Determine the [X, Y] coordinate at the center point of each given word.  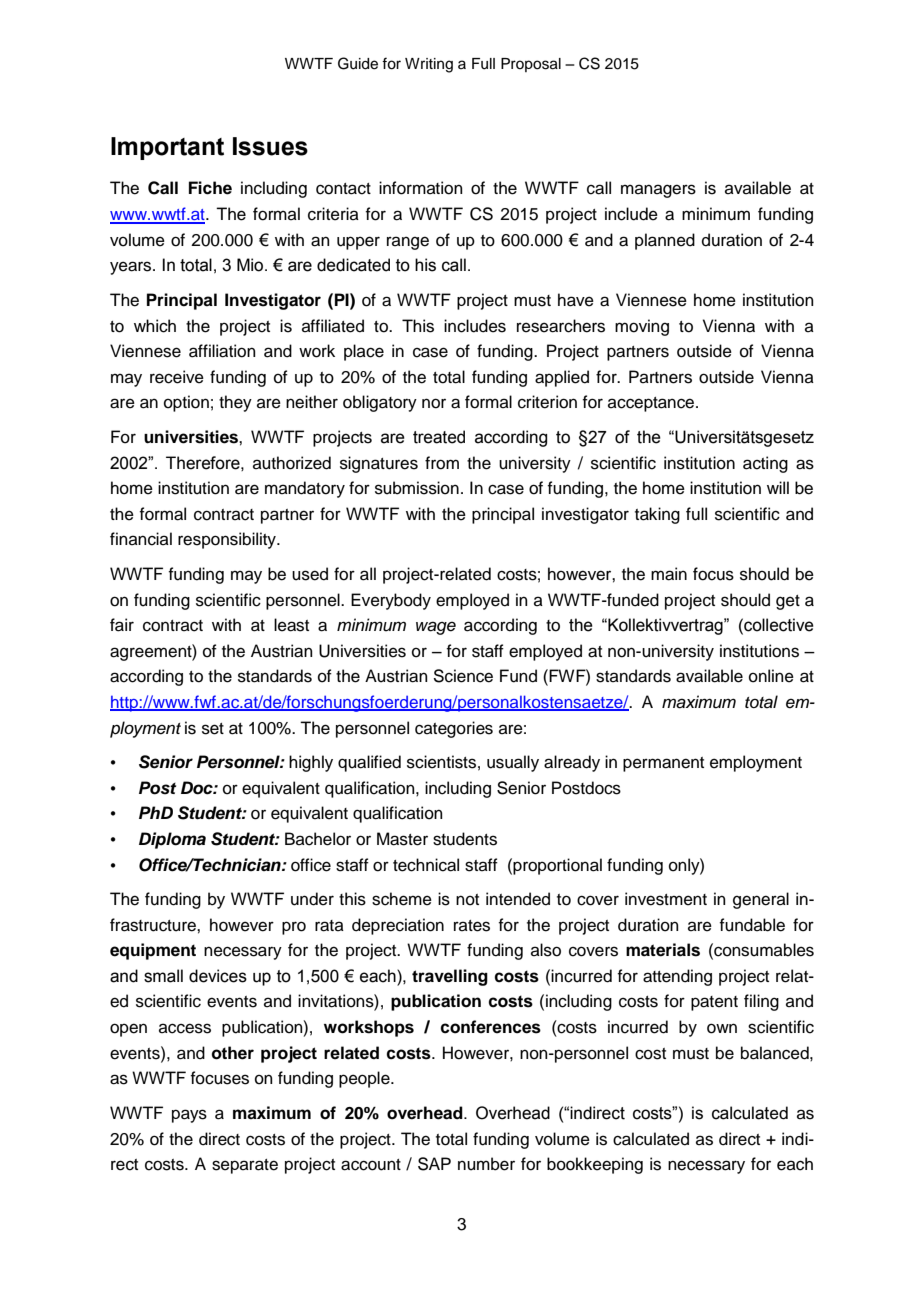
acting [765, 464]
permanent [663, 764]
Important [167, 148]
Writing [429, 65]
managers [658, 191]
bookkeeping [595, 1165]
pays [189, 1116]
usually [513, 763]
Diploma [172, 840]
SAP [434, 1164]
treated [439, 437]
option [186, 403]
